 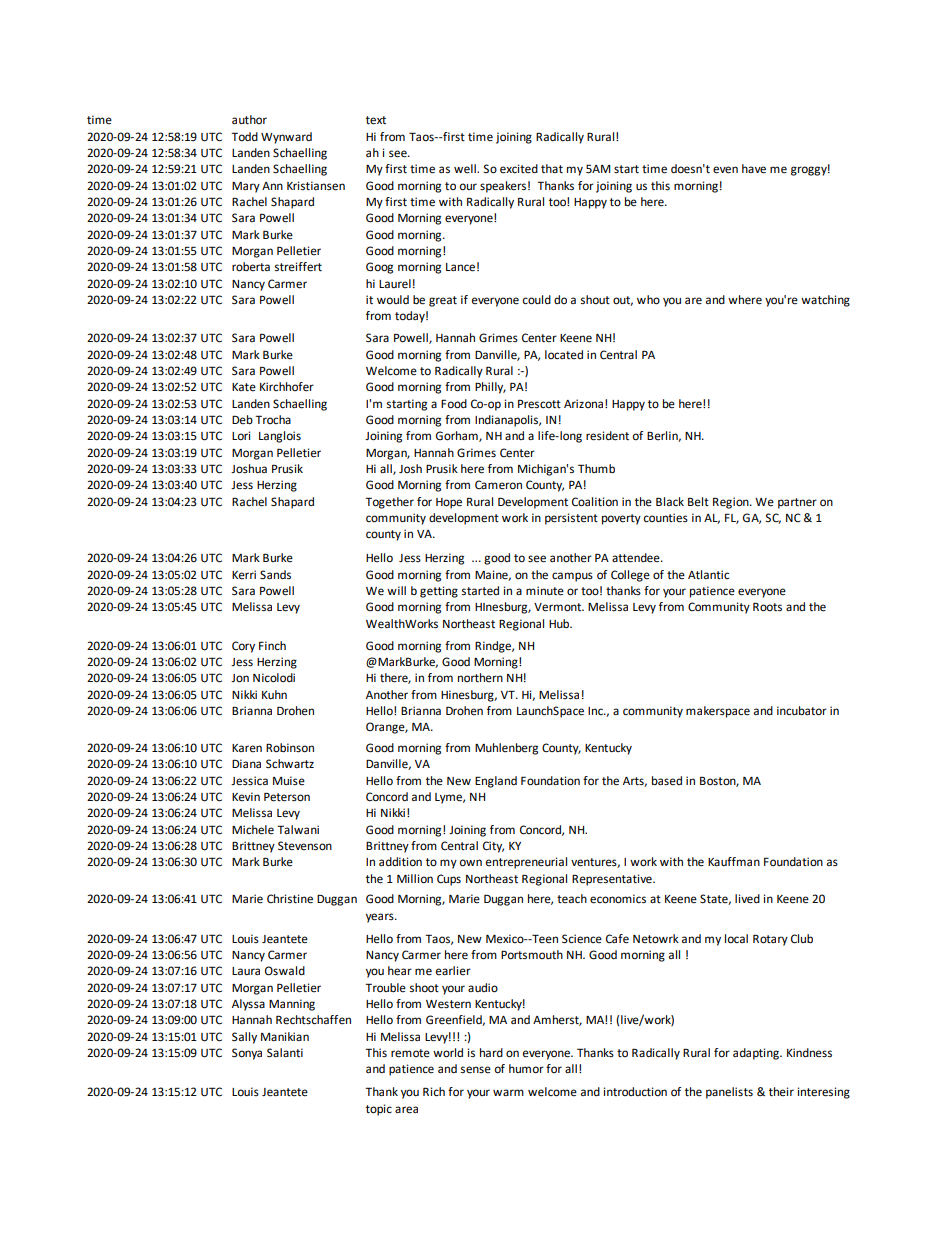 What do you see at coordinates (718, 712) in the screenshot?
I see `makerspace` at bounding box center [718, 712].
